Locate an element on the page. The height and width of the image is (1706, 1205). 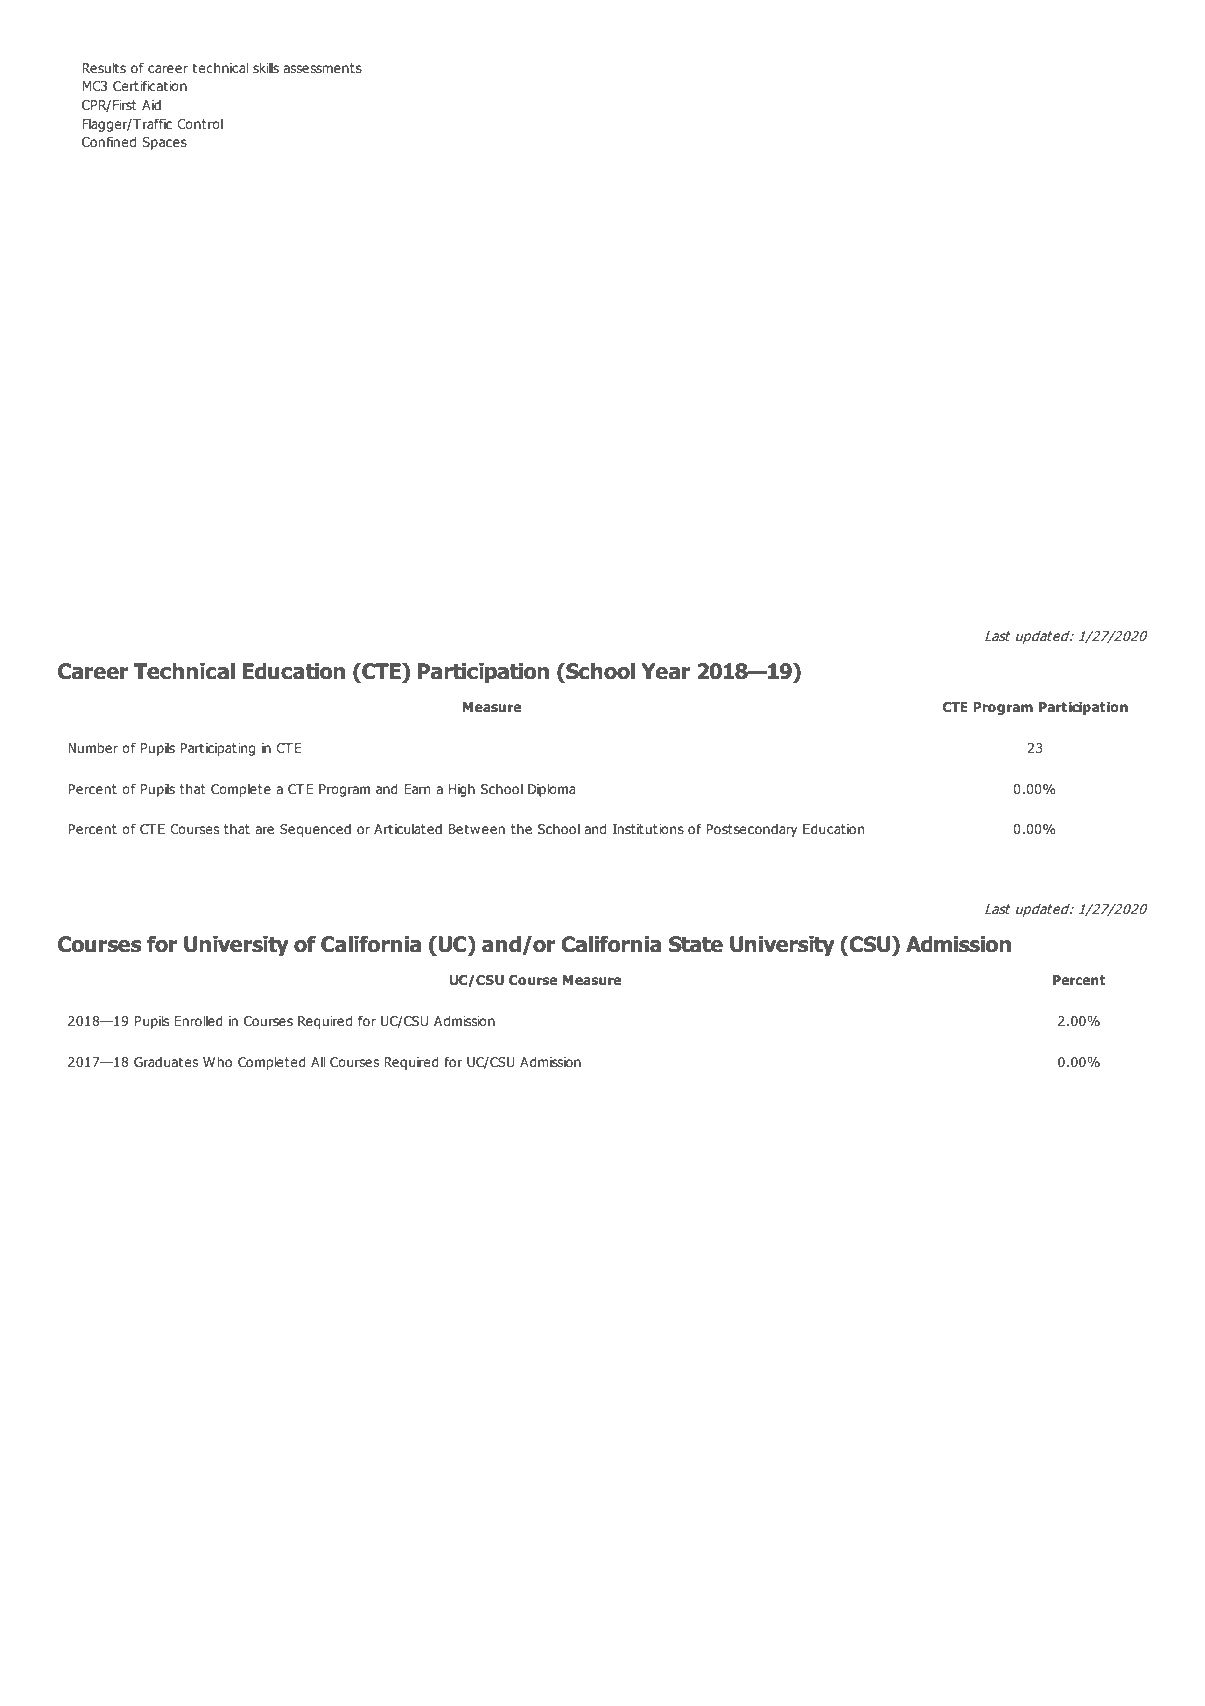
Aid is located at coordinates (151, 105).
